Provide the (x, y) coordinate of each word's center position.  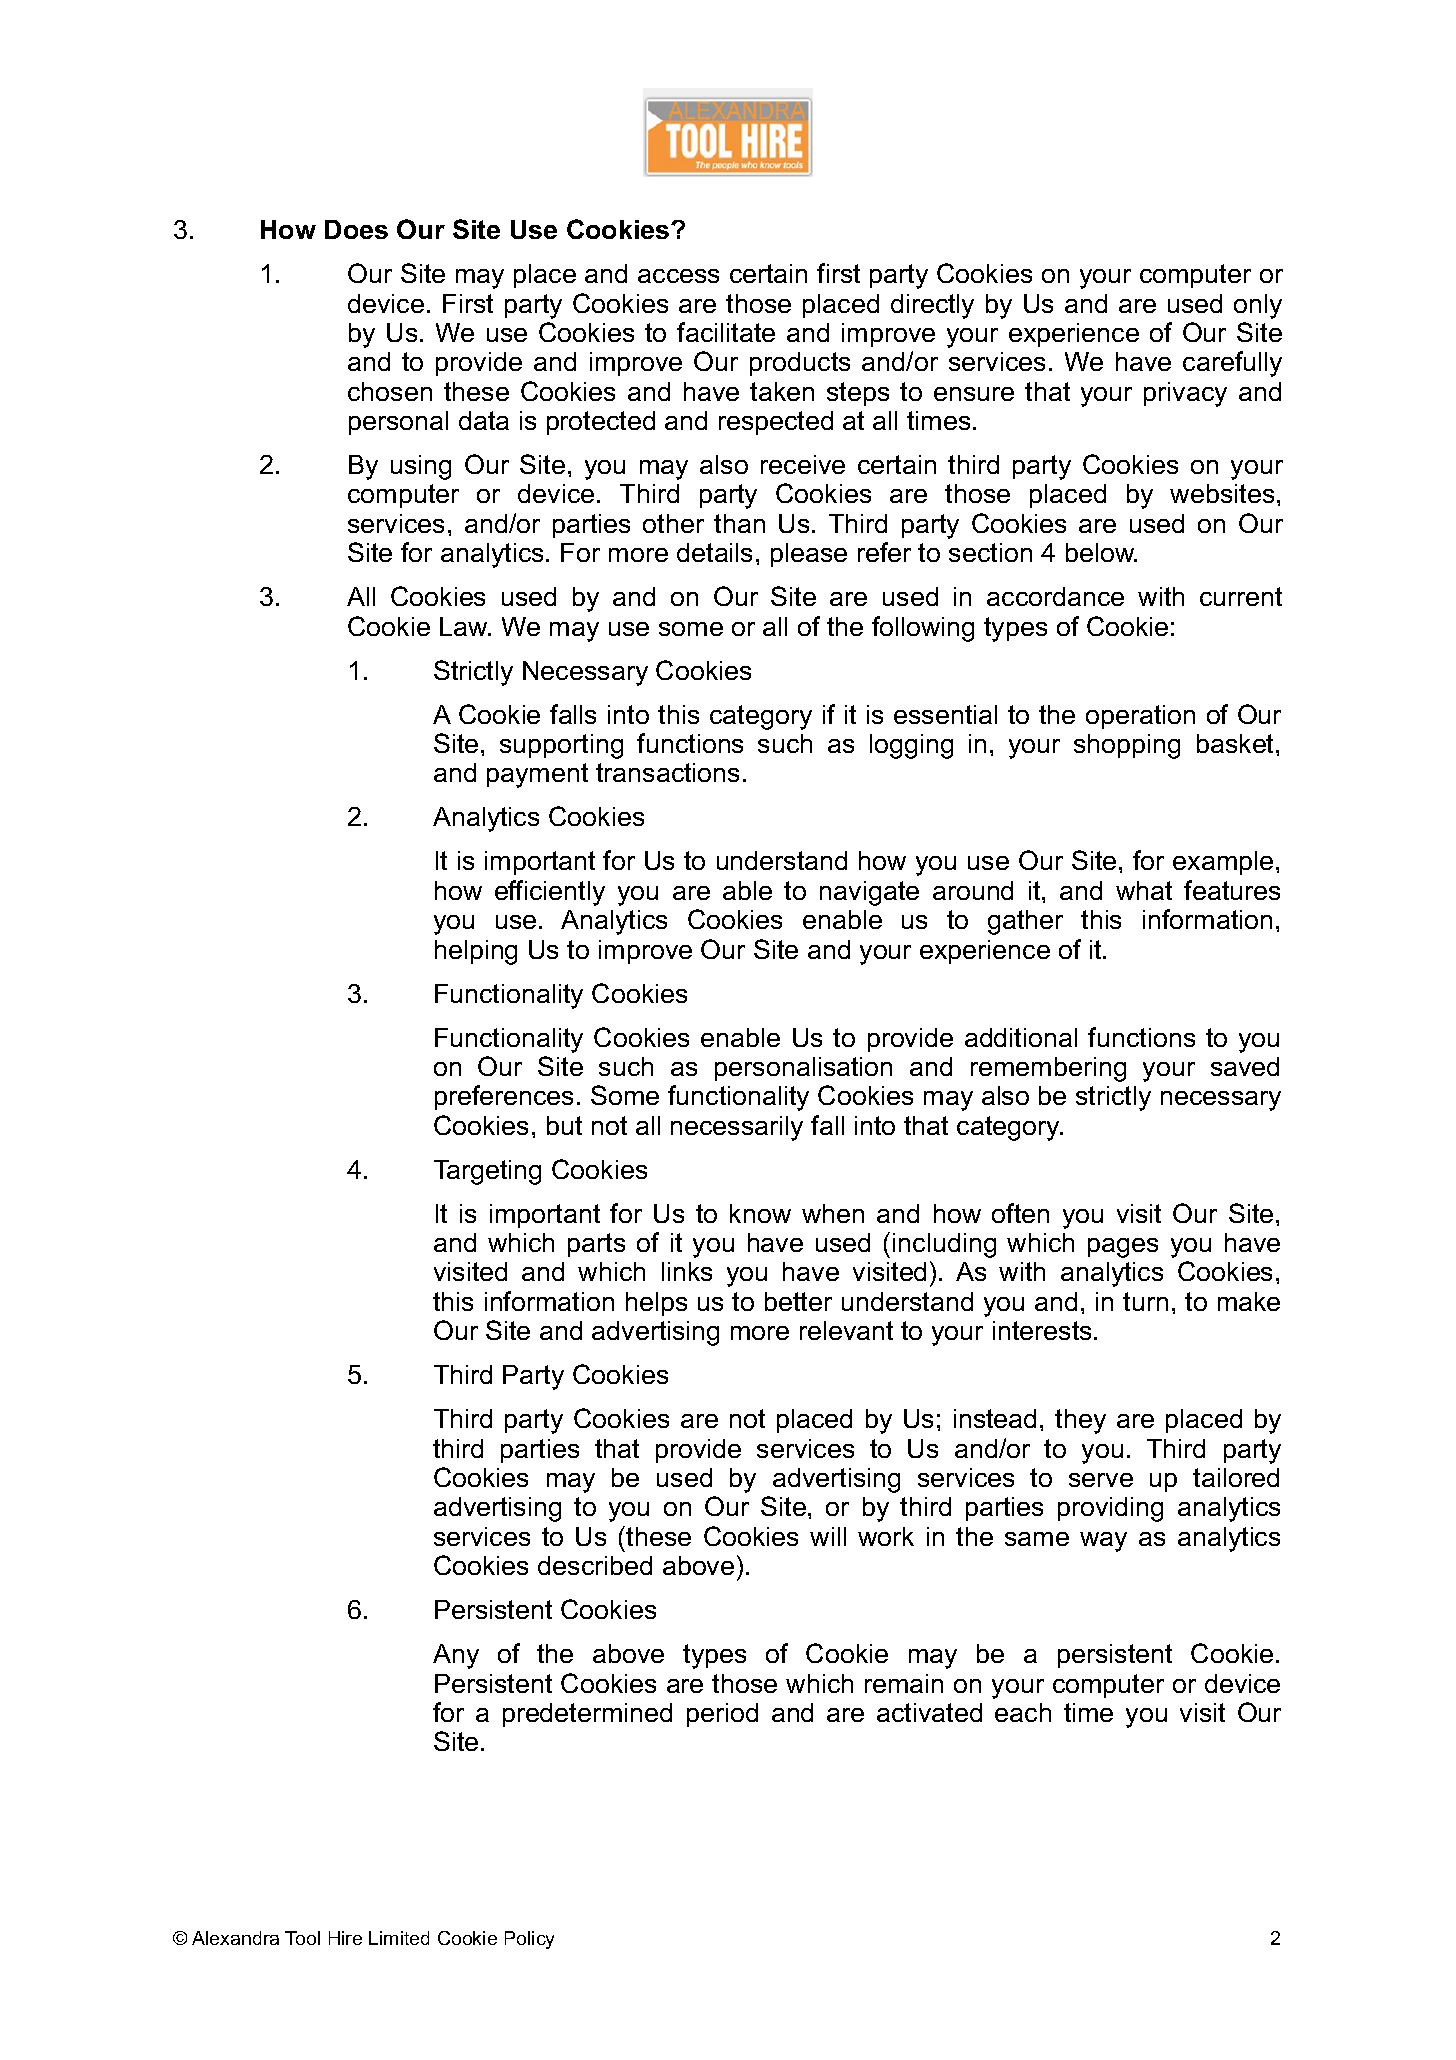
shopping (1127, 746)
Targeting (487, 1172)
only (1258, 306)
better (798, 1301)
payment (537, 775)
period (722, 1715)
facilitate (726, 332)
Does (356, 229)
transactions (667, 772)
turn (1145, 1301)
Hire (345, 1938)
